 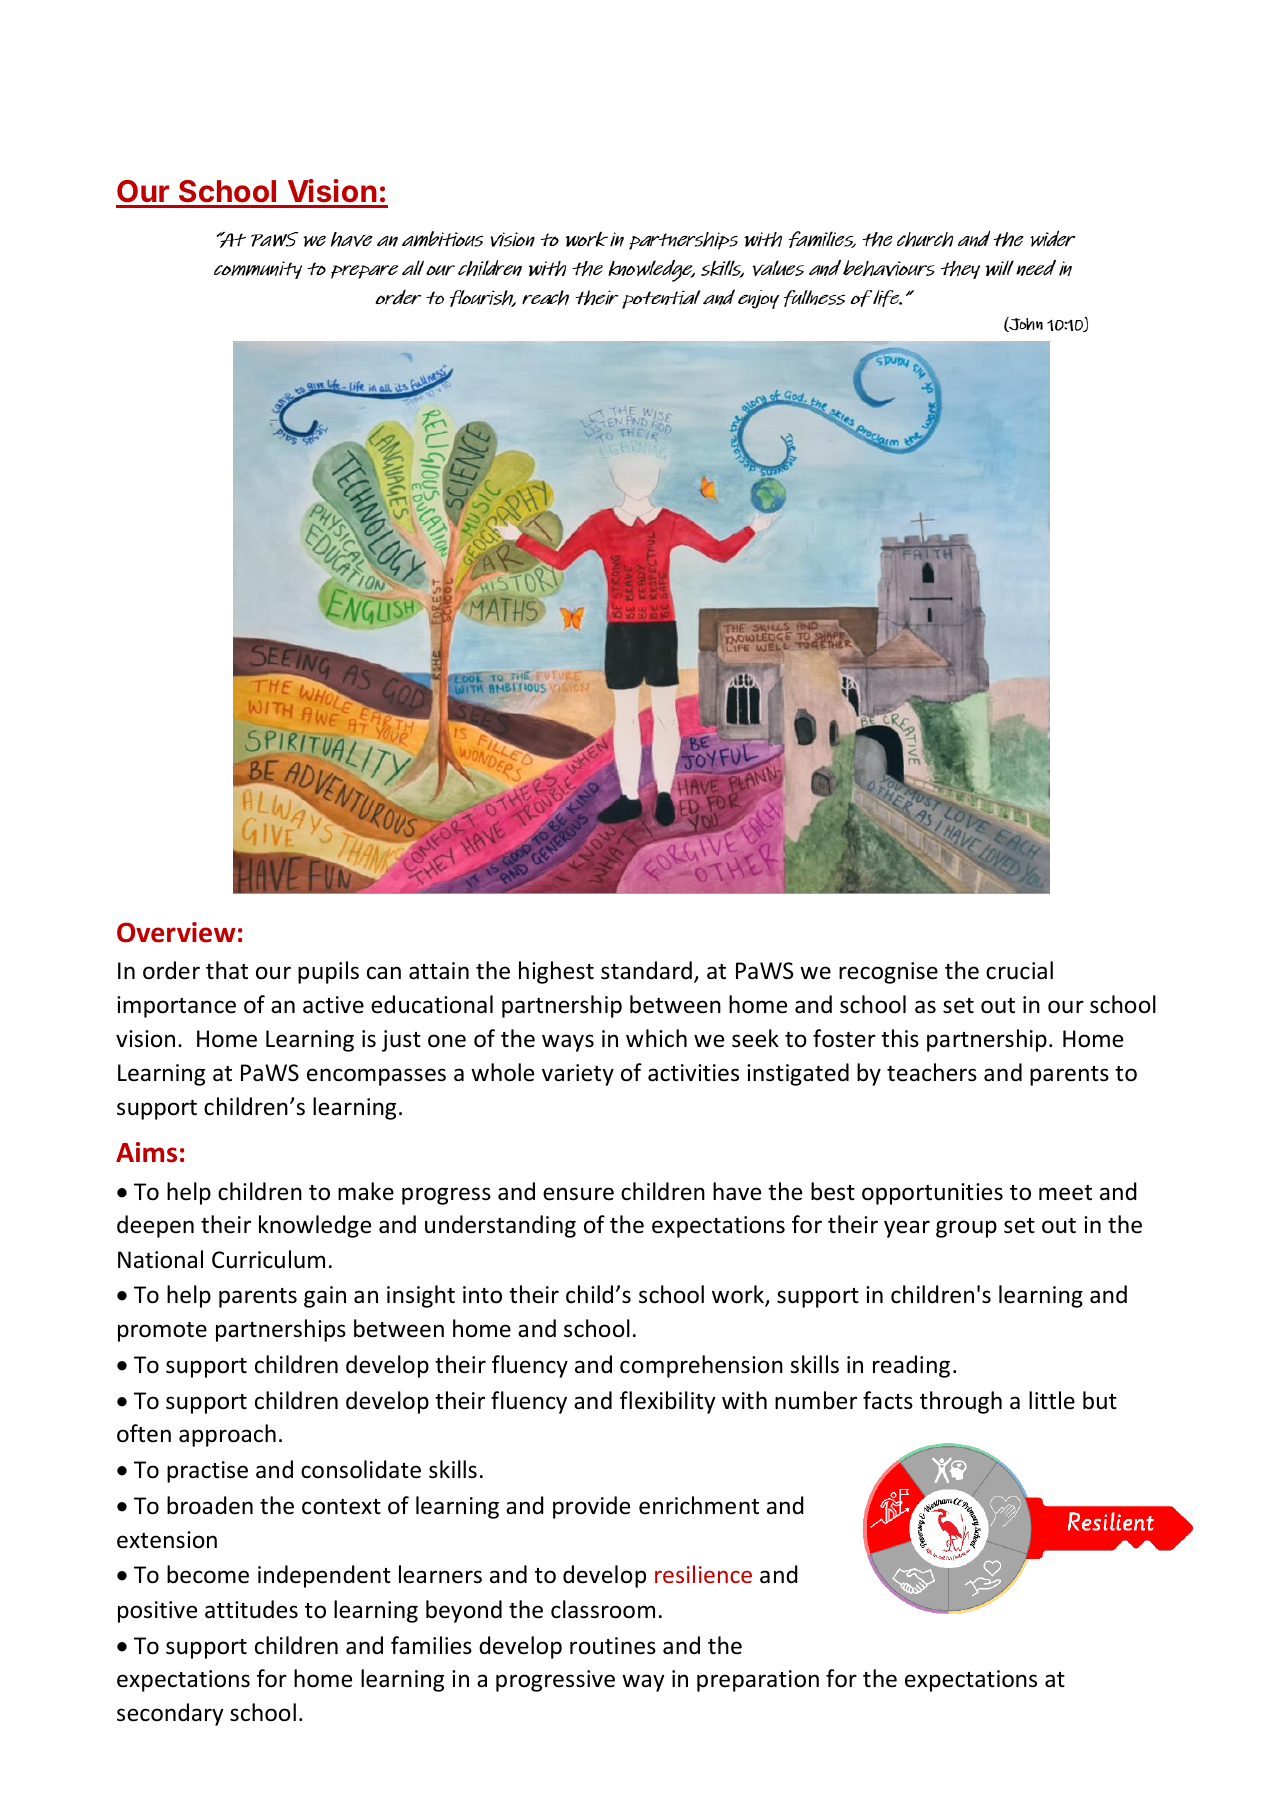 What do you see at coordinates (170, 1714) in the page?
I see `secondary` at bounding box center [170, 1714].
